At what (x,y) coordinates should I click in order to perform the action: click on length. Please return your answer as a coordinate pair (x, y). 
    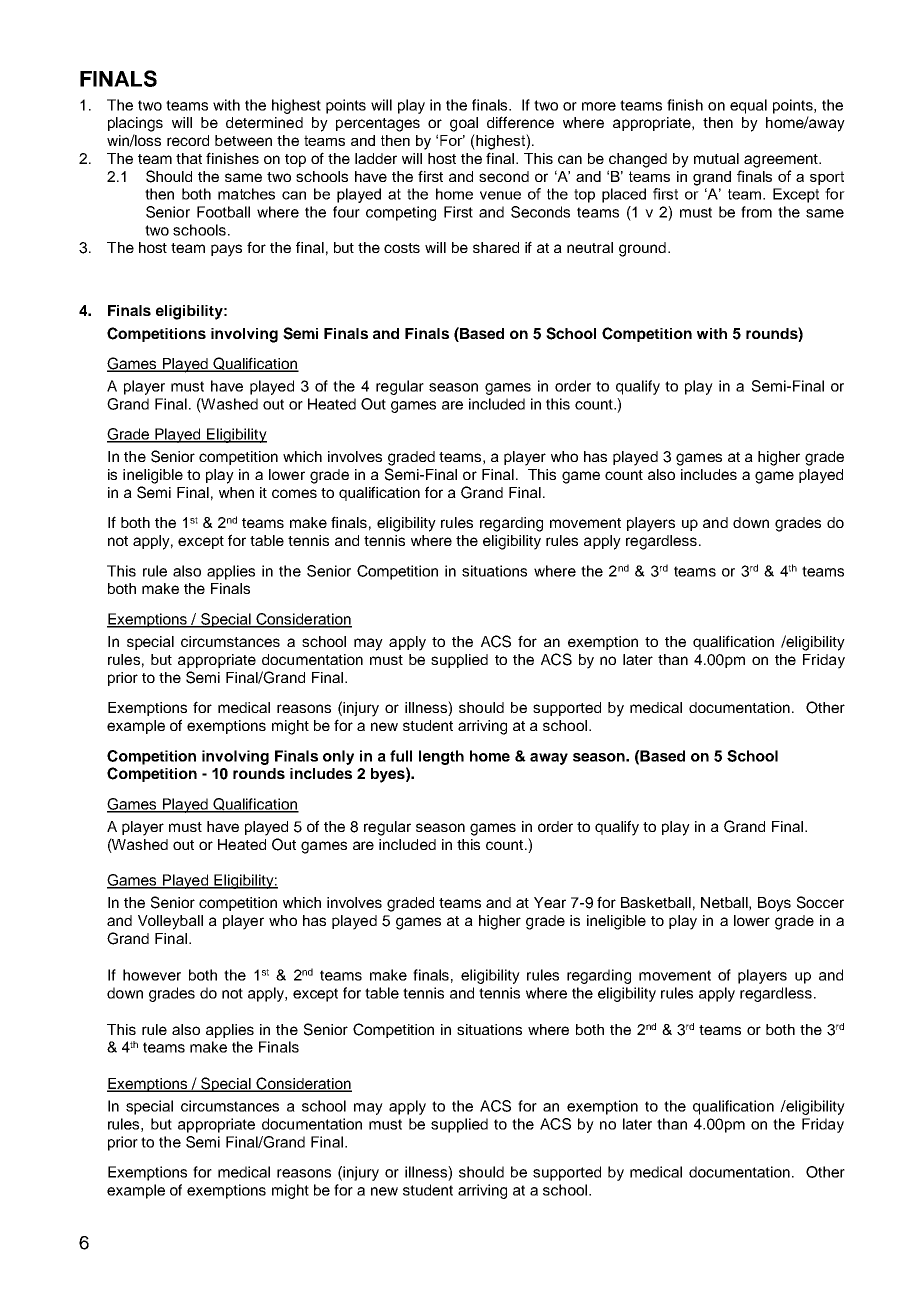
    Looking at the image, I should click on (441, 757).
